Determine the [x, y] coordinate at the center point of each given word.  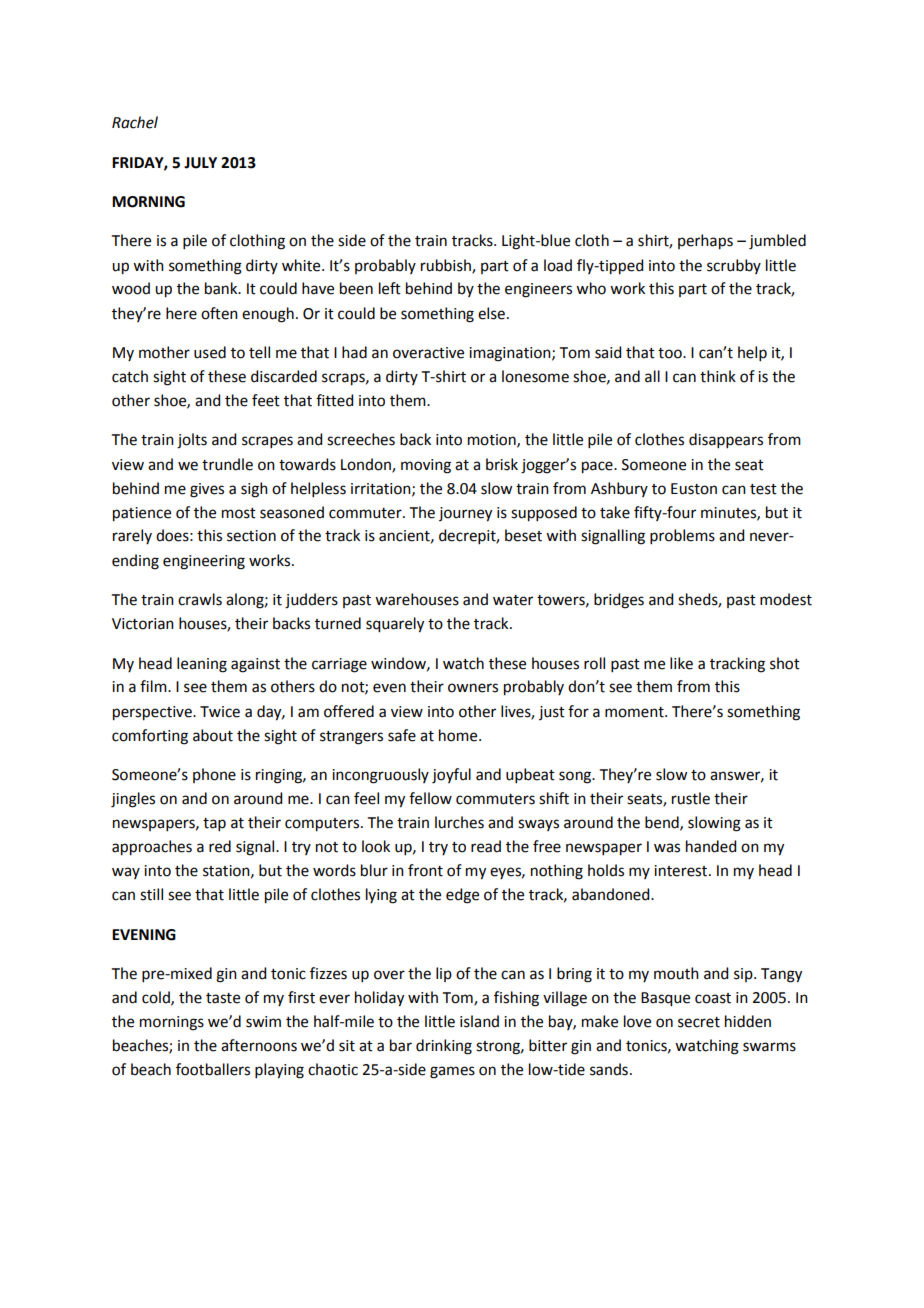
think [718, 376]
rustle [691, 798]
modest [786, 599]
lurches [459, 822]
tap [214, 824]
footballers [213, 1069]
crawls [200, 599]
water [513, 600]
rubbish [447, 266]
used [210, 352]
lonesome [535, 376]
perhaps [705, 242]
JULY [200, 163]
